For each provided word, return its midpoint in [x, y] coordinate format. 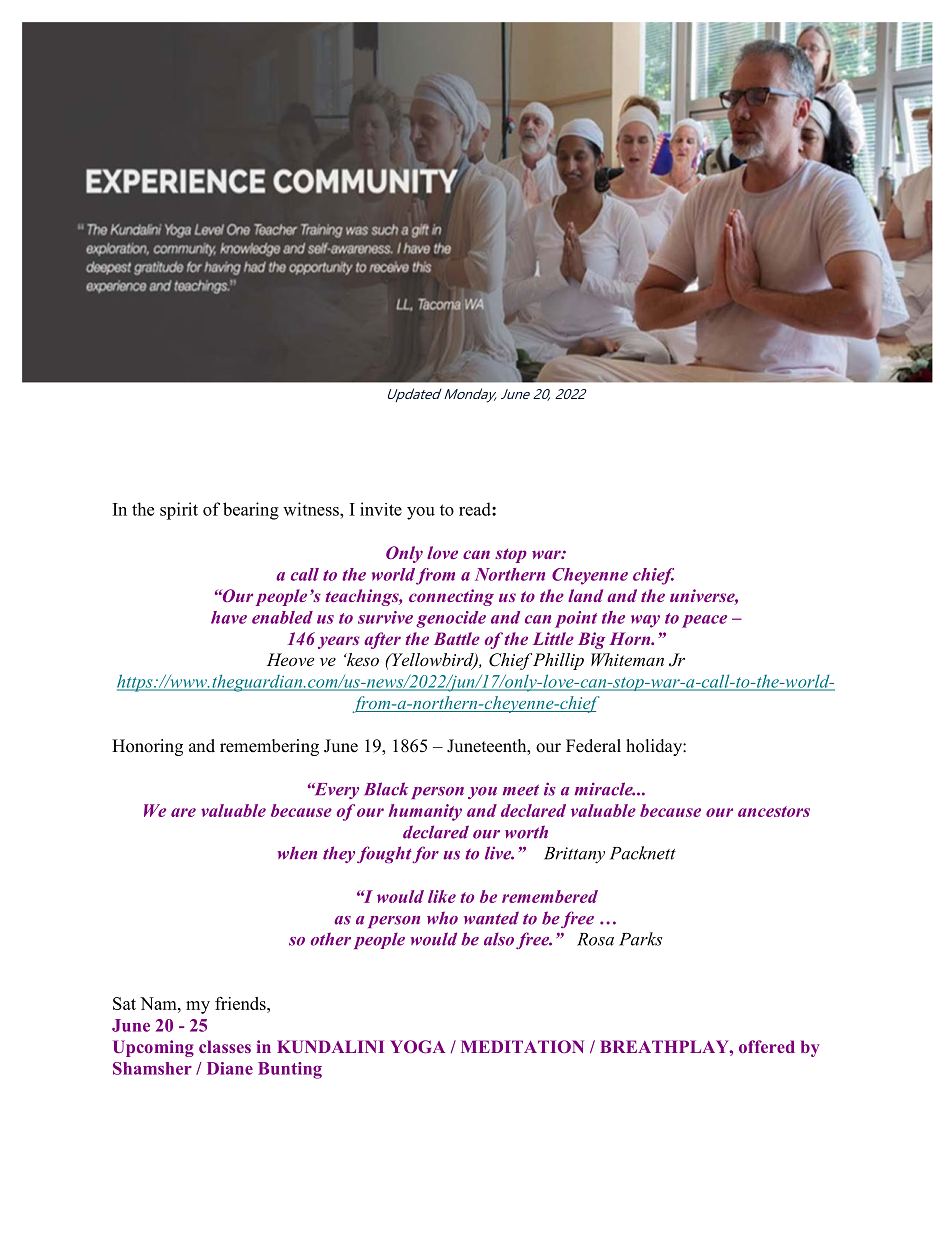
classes [225, 1046]
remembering [269, 747]
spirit [179, 511]
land [585, 595]
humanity [425, 812]
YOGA [417, 1046]
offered [767, 1046]
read [476, 509]
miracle [604, 789]
